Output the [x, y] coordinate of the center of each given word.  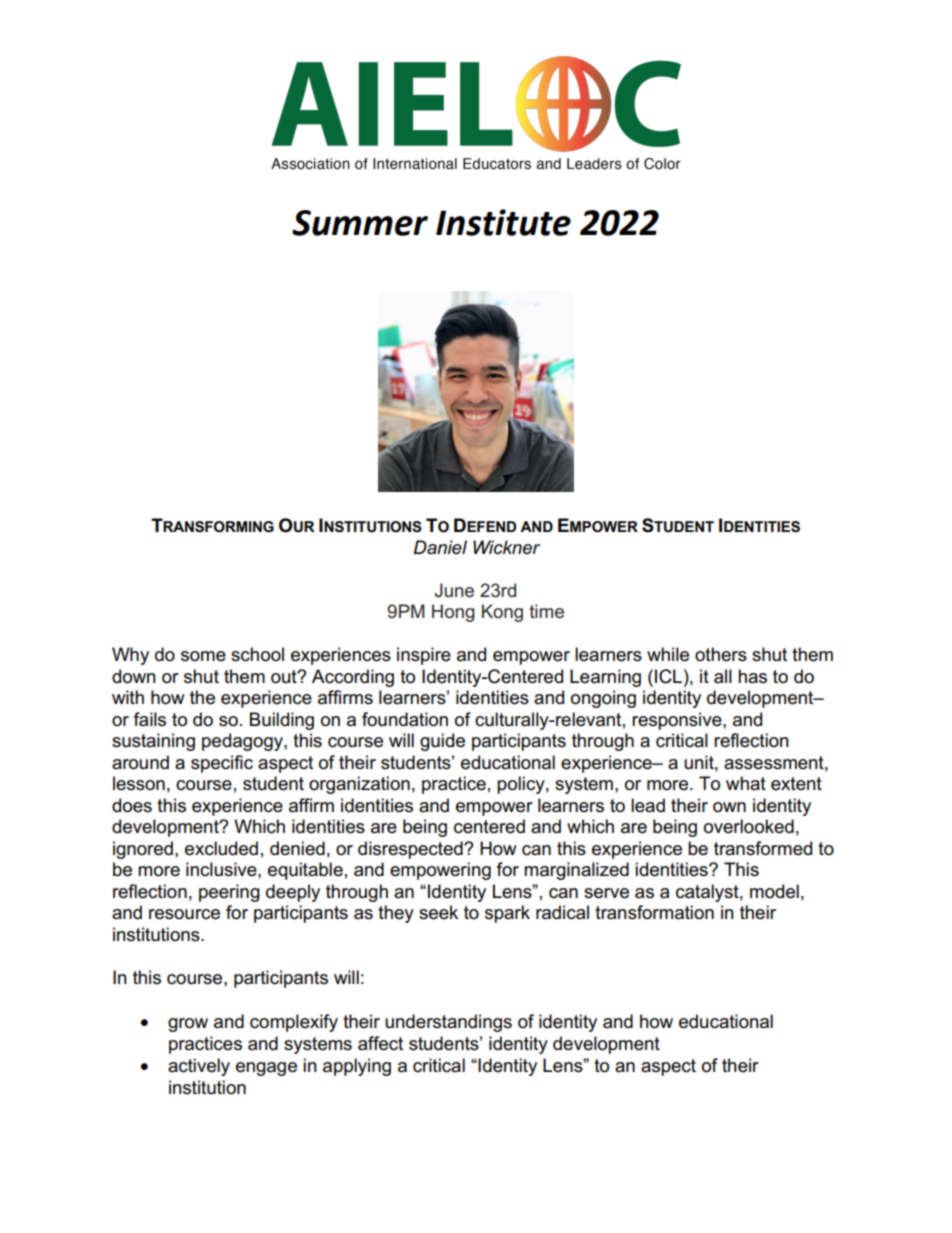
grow [188, 1025]
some [203, 656]
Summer [360, 223]
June [454, 590]
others [721, 654]
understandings [448, 1023]
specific [222, 764]
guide [442, 742]
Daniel [440, 547]
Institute [503, 222]
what [746, 783]
